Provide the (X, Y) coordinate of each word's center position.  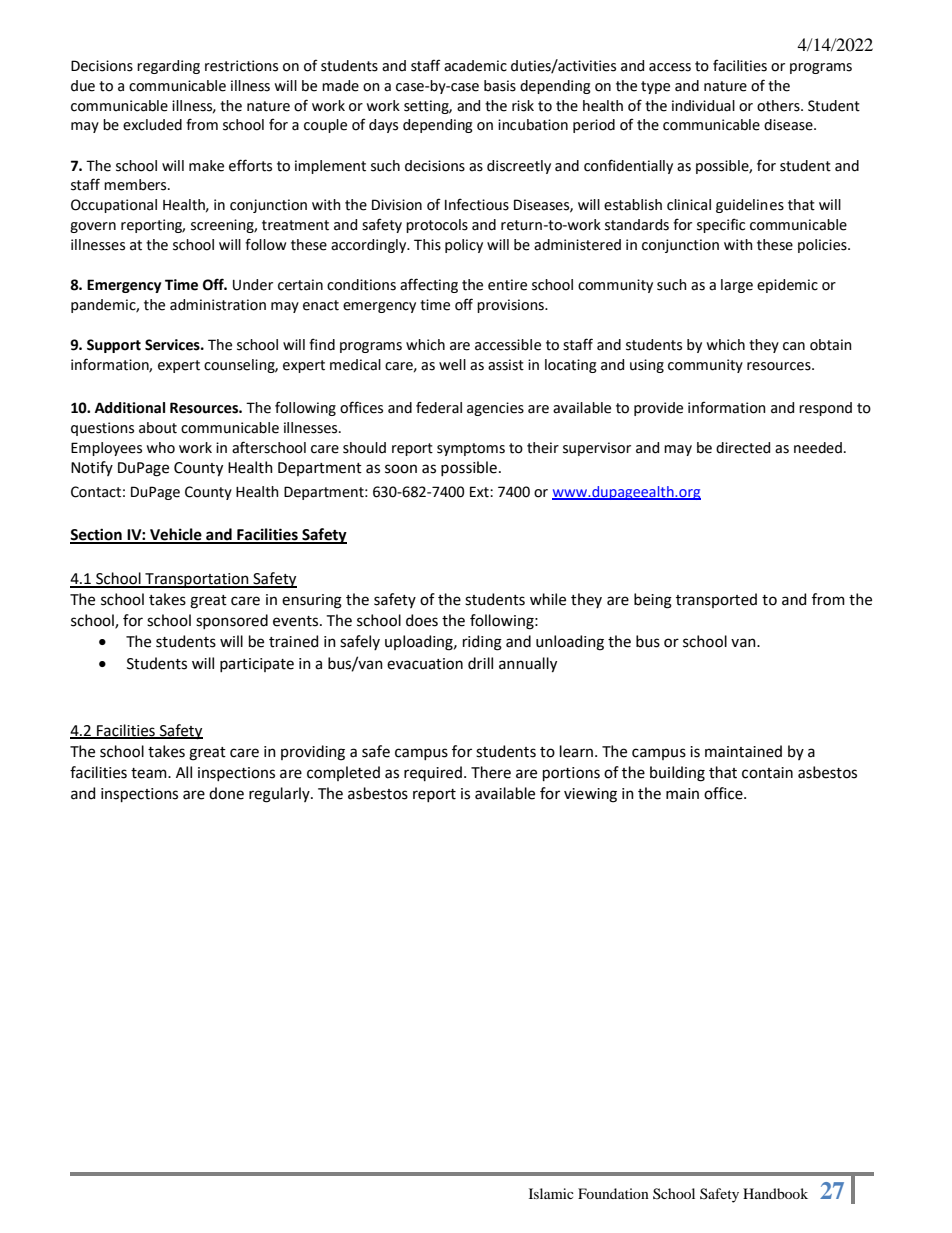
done (226, 793)
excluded (152, 125)
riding (482, 643)
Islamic (551, 1193)
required (433, 773)
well (452, 365)
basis (500, 86)
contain (767, 773)
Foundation (613, 1193)
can (794, 346)
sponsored (232, 621)
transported (716, 600)
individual (703, 106)
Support (114, 346)
